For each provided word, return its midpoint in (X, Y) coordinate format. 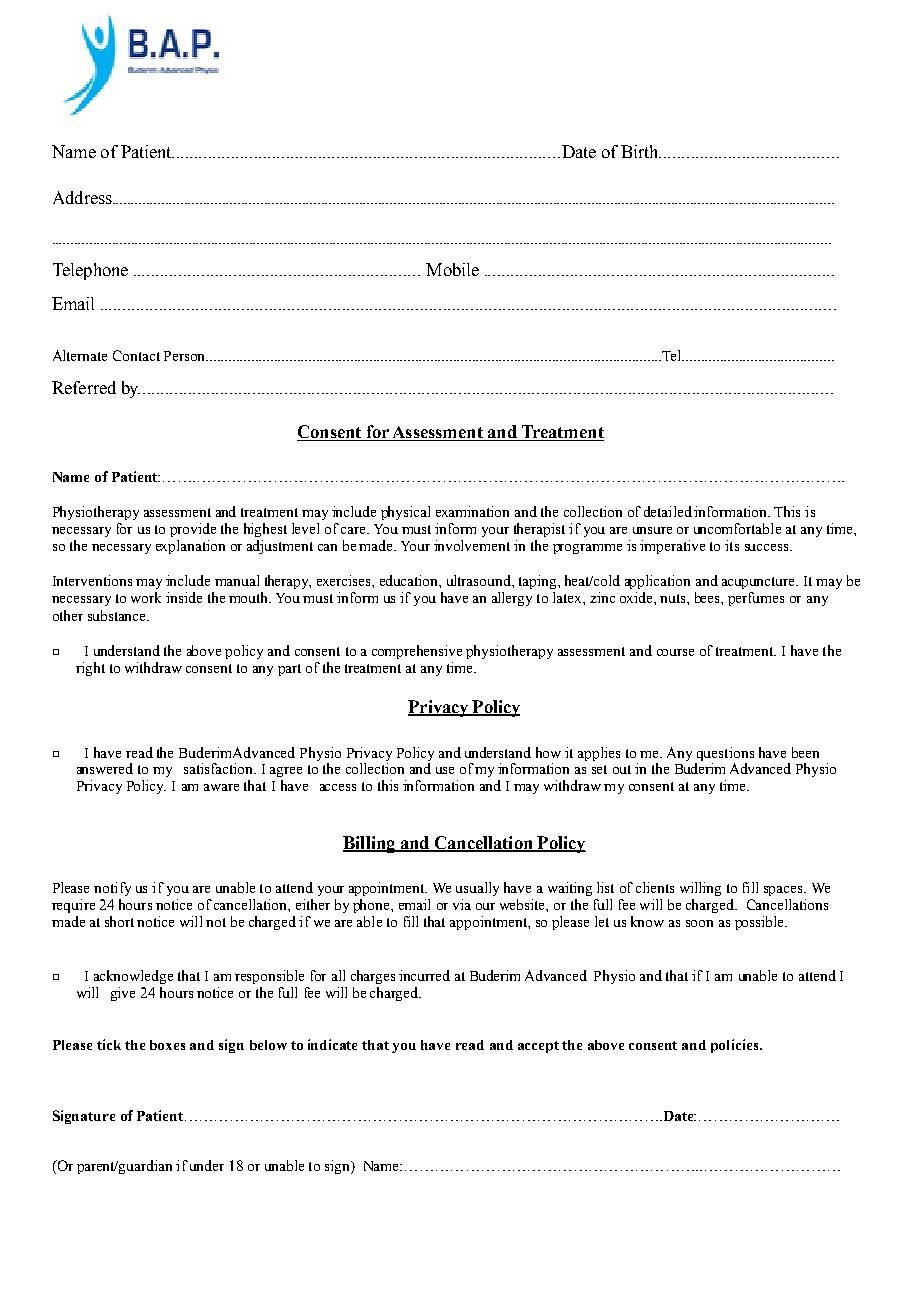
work (146, 597)
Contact (136, 355)
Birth (641, 151)
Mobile (452, 269)
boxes (167, 1045)
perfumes (756, 599)
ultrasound (480, 580)
